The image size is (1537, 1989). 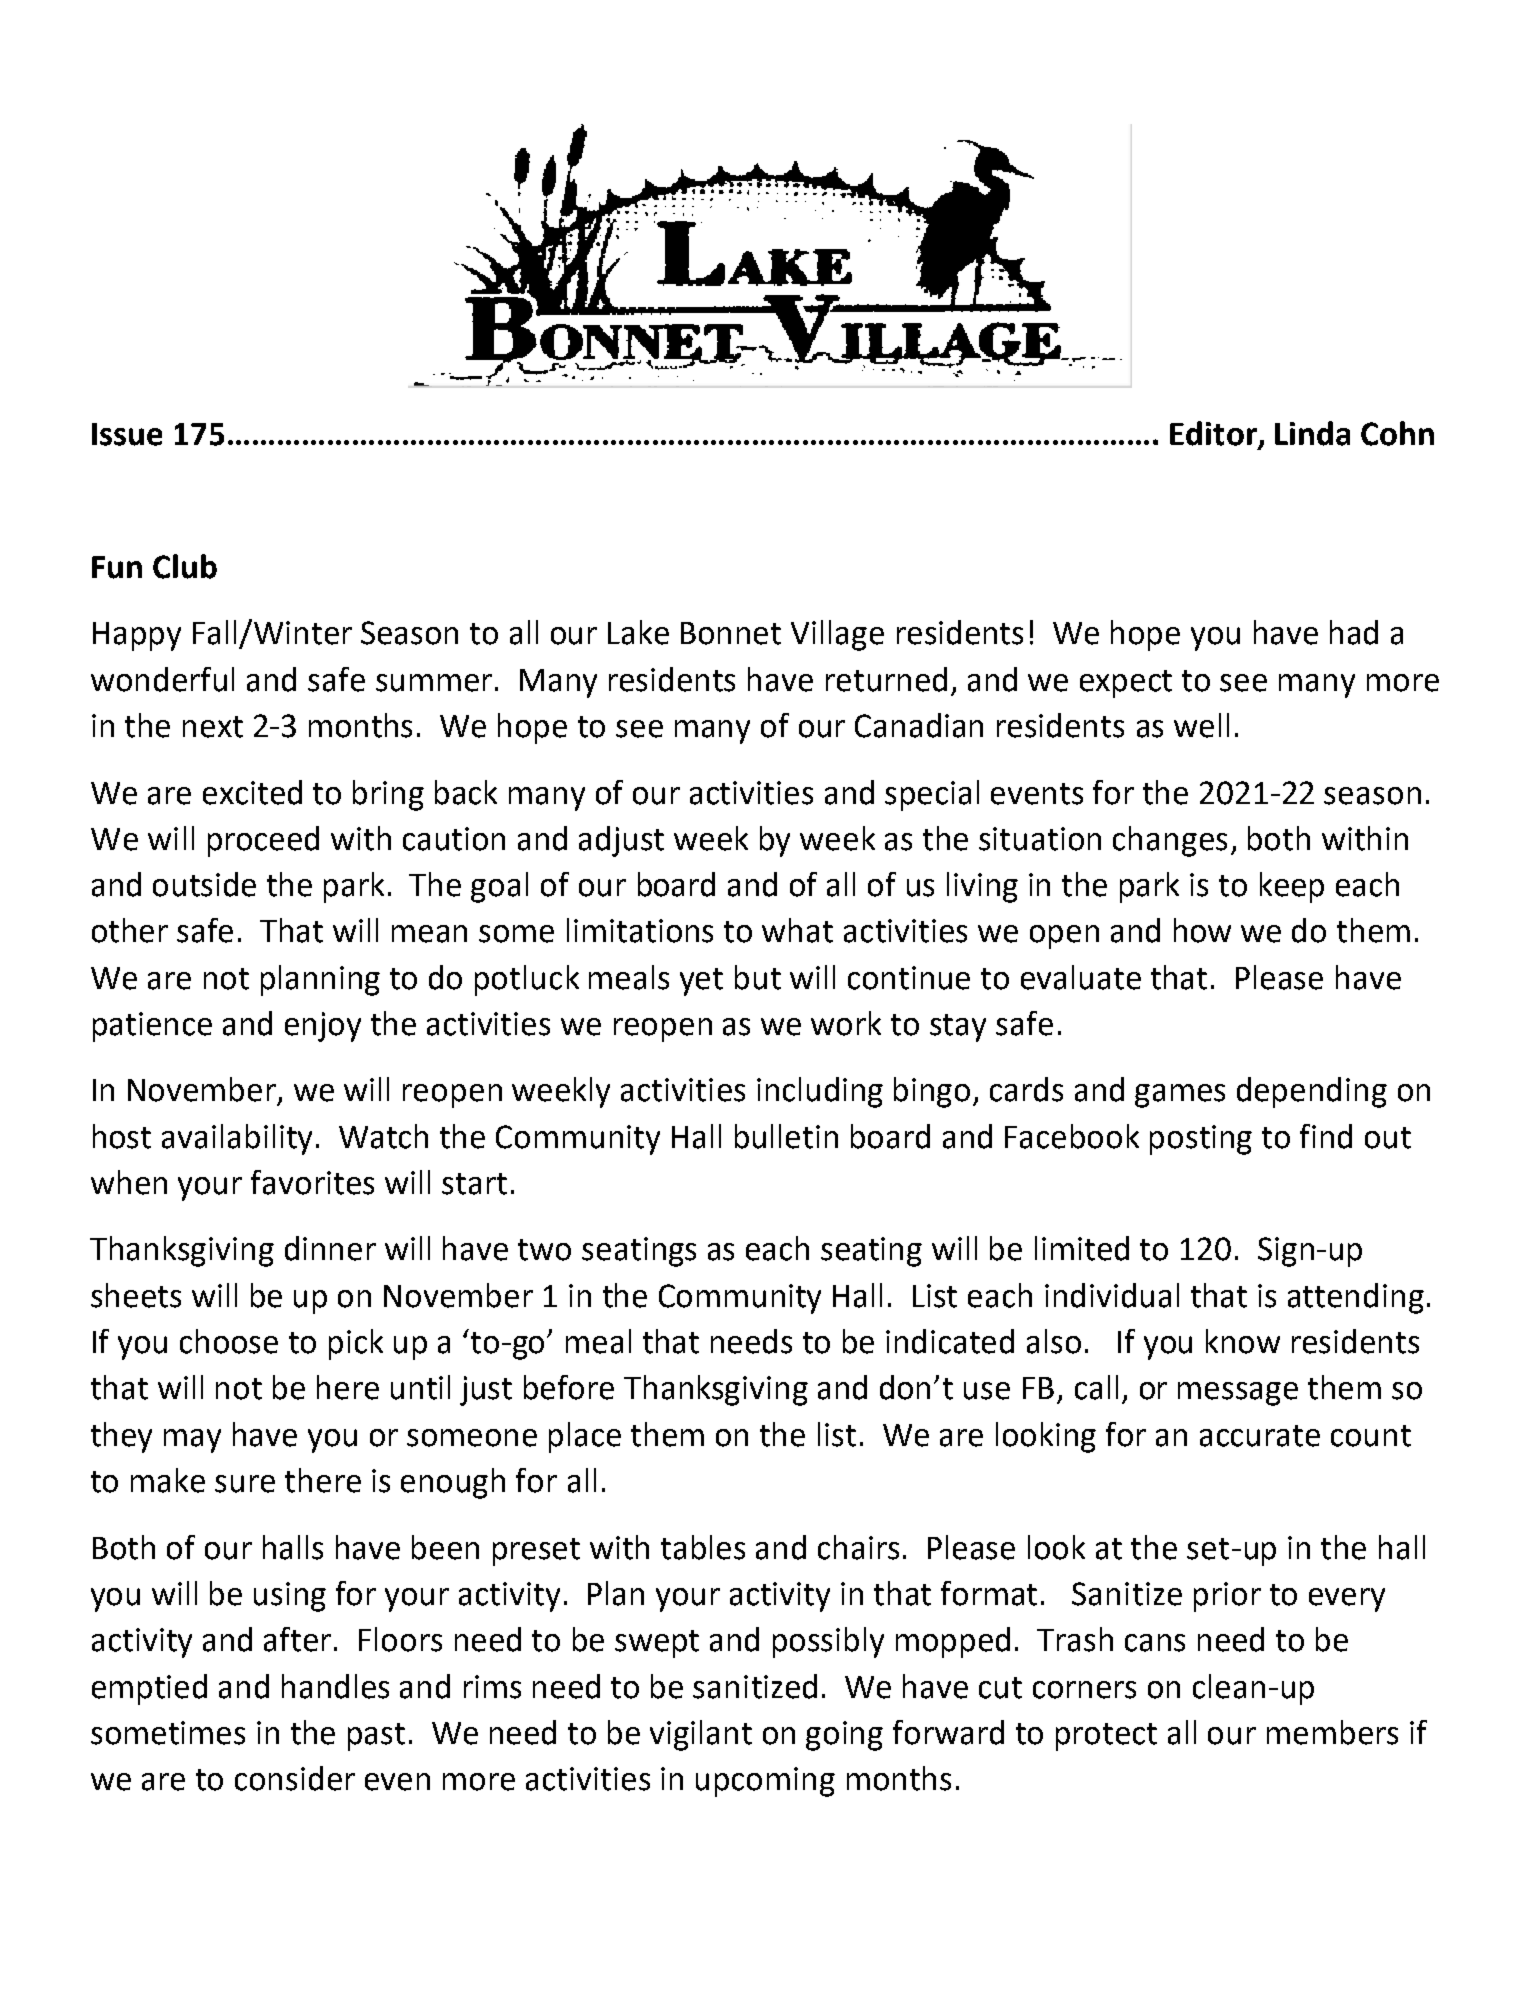 I want to click on outside, so click(x=204, y=884).
